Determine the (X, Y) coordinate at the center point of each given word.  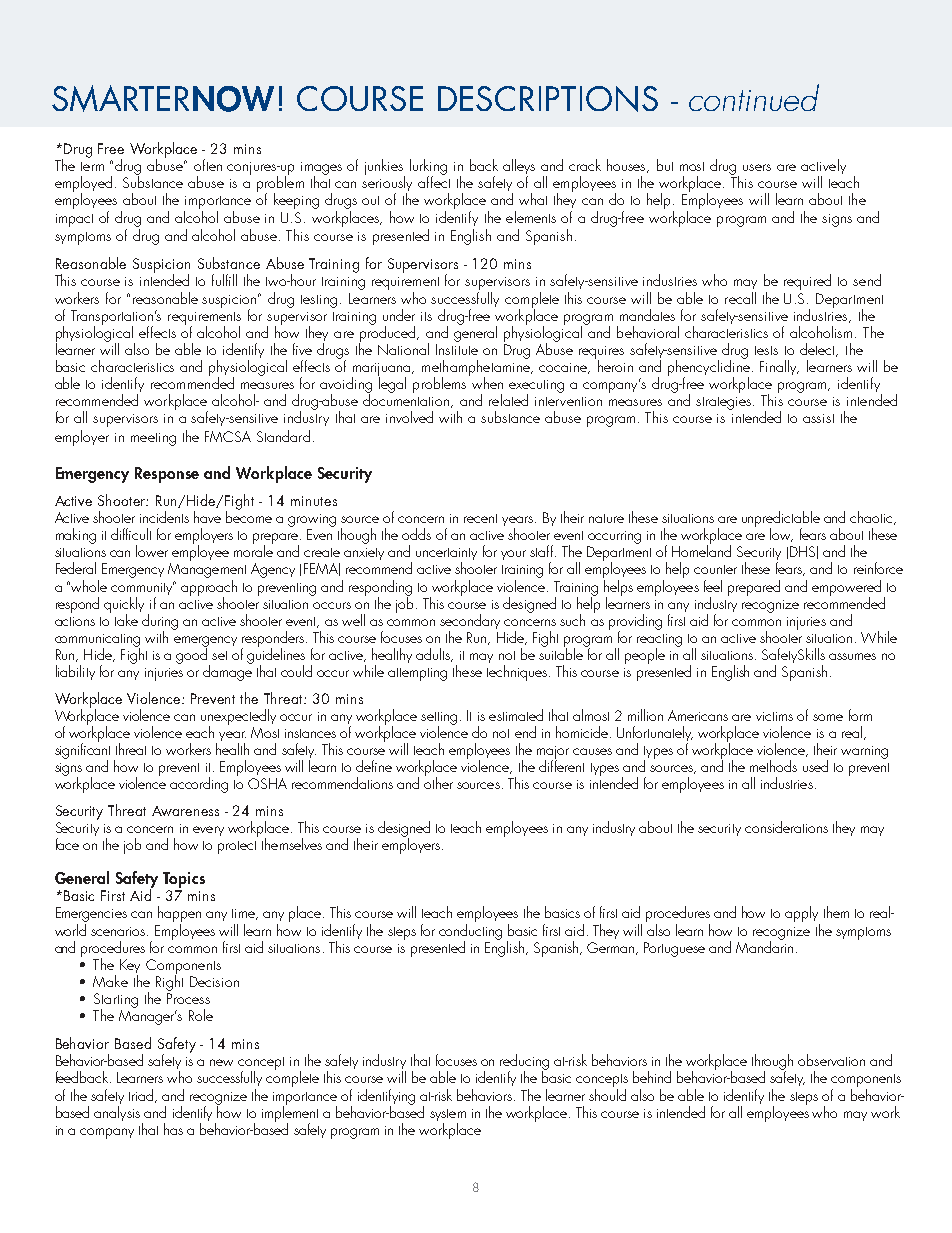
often (208, 165)
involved (409, 417)
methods (773, 766)
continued (754, 97)
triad (142, 1096)
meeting (153, 439)
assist (818, 418)
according (199, 785)
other (438, 782)
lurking (428, 168)
